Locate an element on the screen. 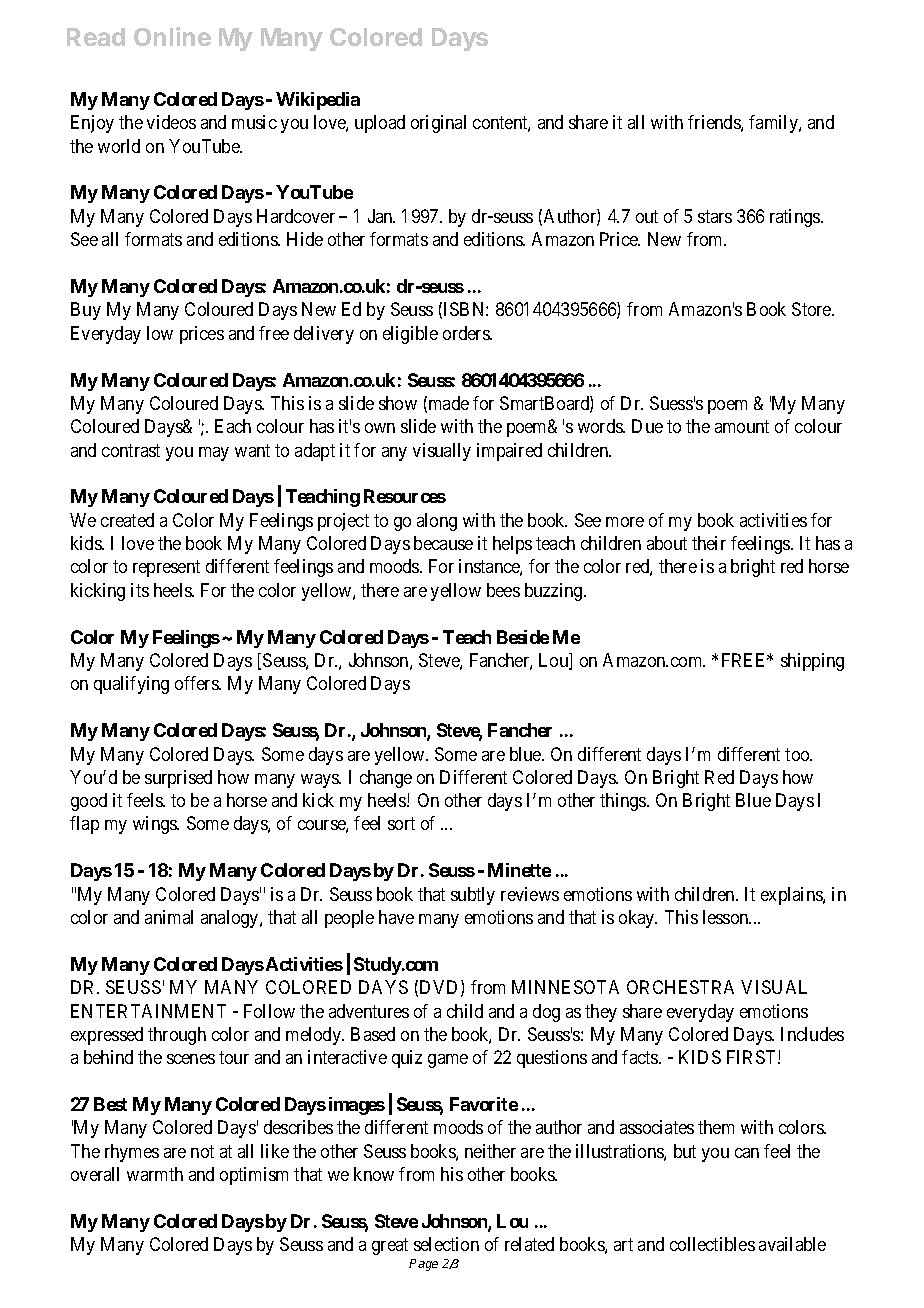 This screenshot has height=1308, width=924. family is located at coordinates (774, 124).
